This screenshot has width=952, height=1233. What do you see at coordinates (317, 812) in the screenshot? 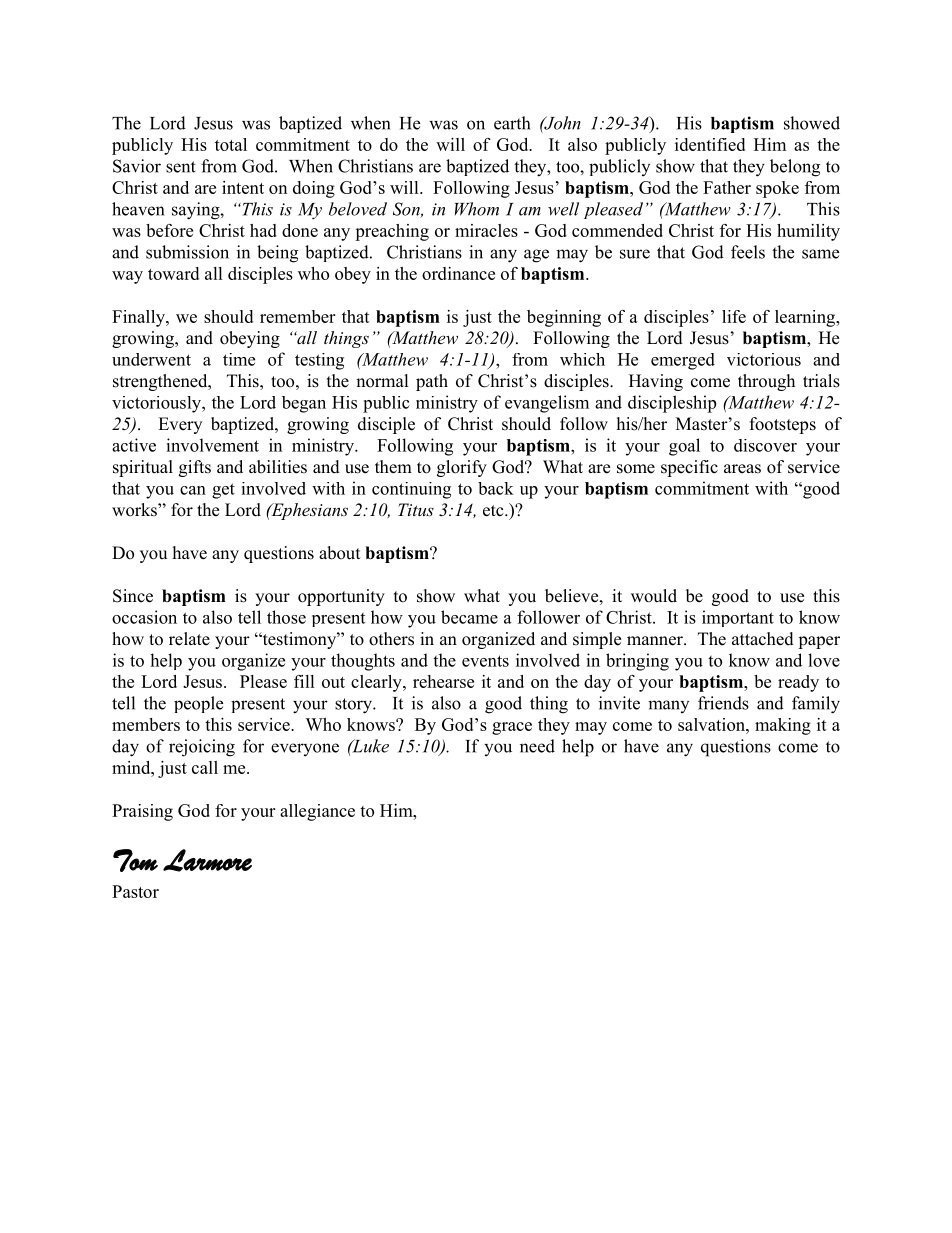
I see `allegiance` at bounding box center [317, 812].
